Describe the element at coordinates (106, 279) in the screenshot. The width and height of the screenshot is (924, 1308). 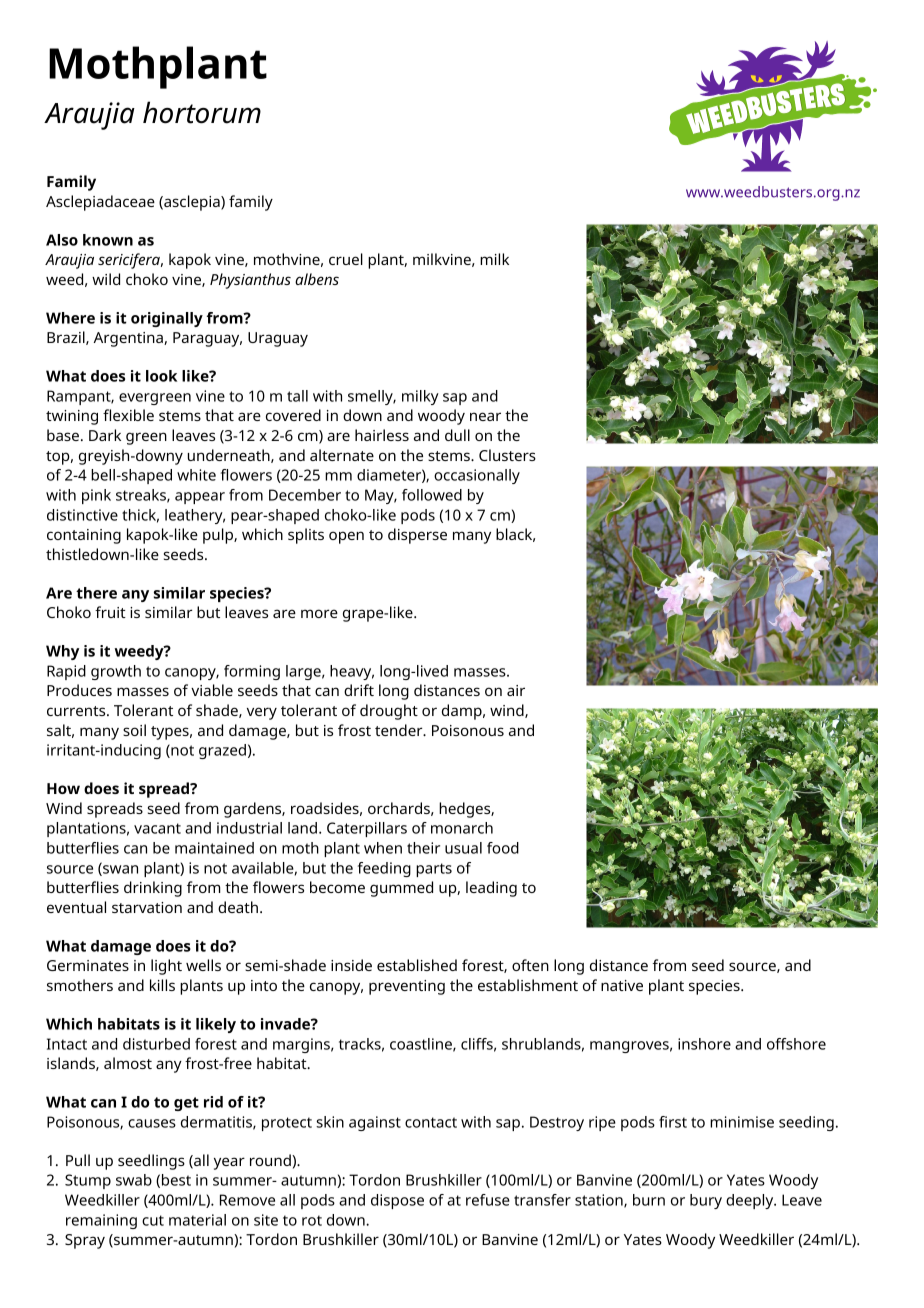
I see `wild` at that location.
